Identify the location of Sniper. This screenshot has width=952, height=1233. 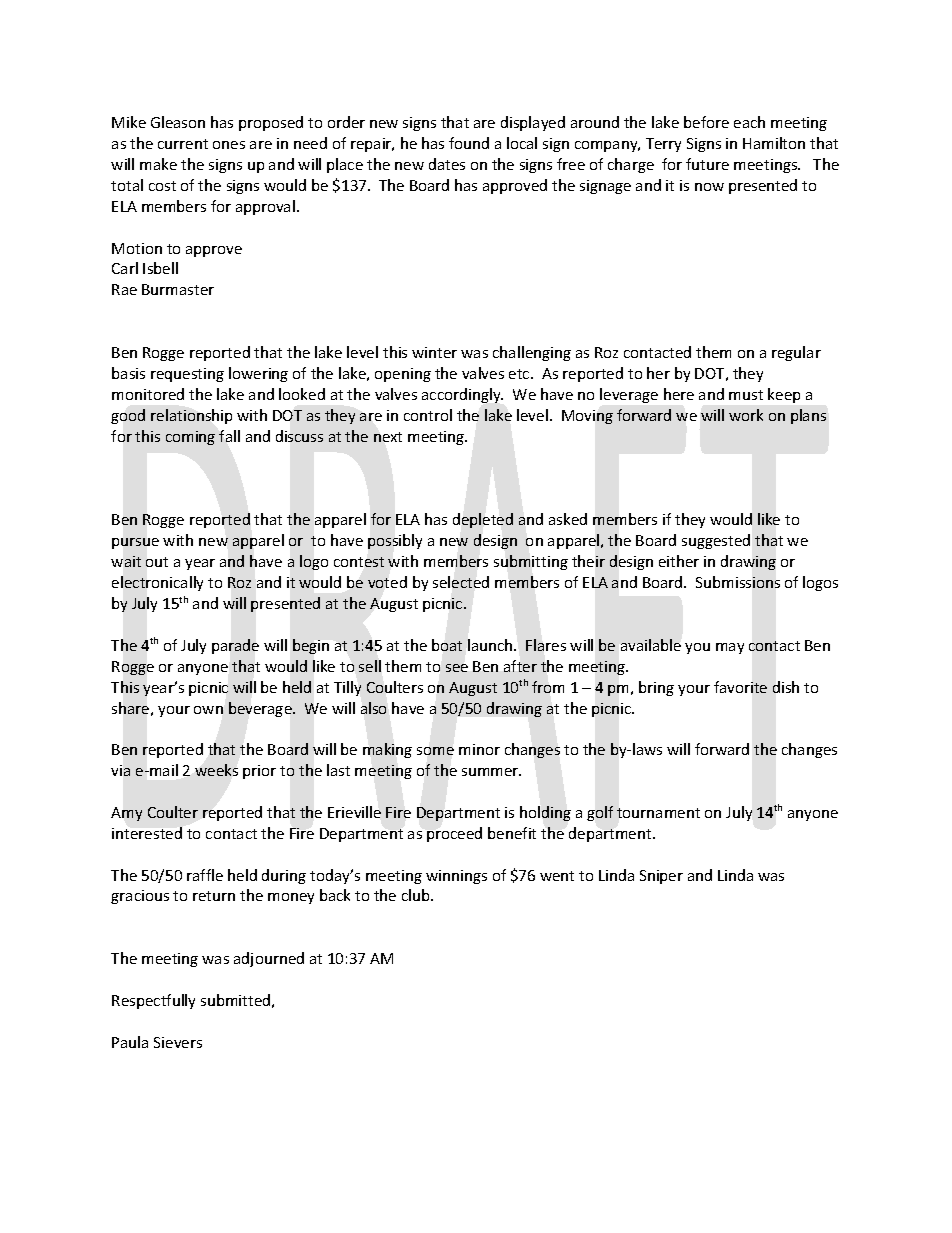
(661, 877).
